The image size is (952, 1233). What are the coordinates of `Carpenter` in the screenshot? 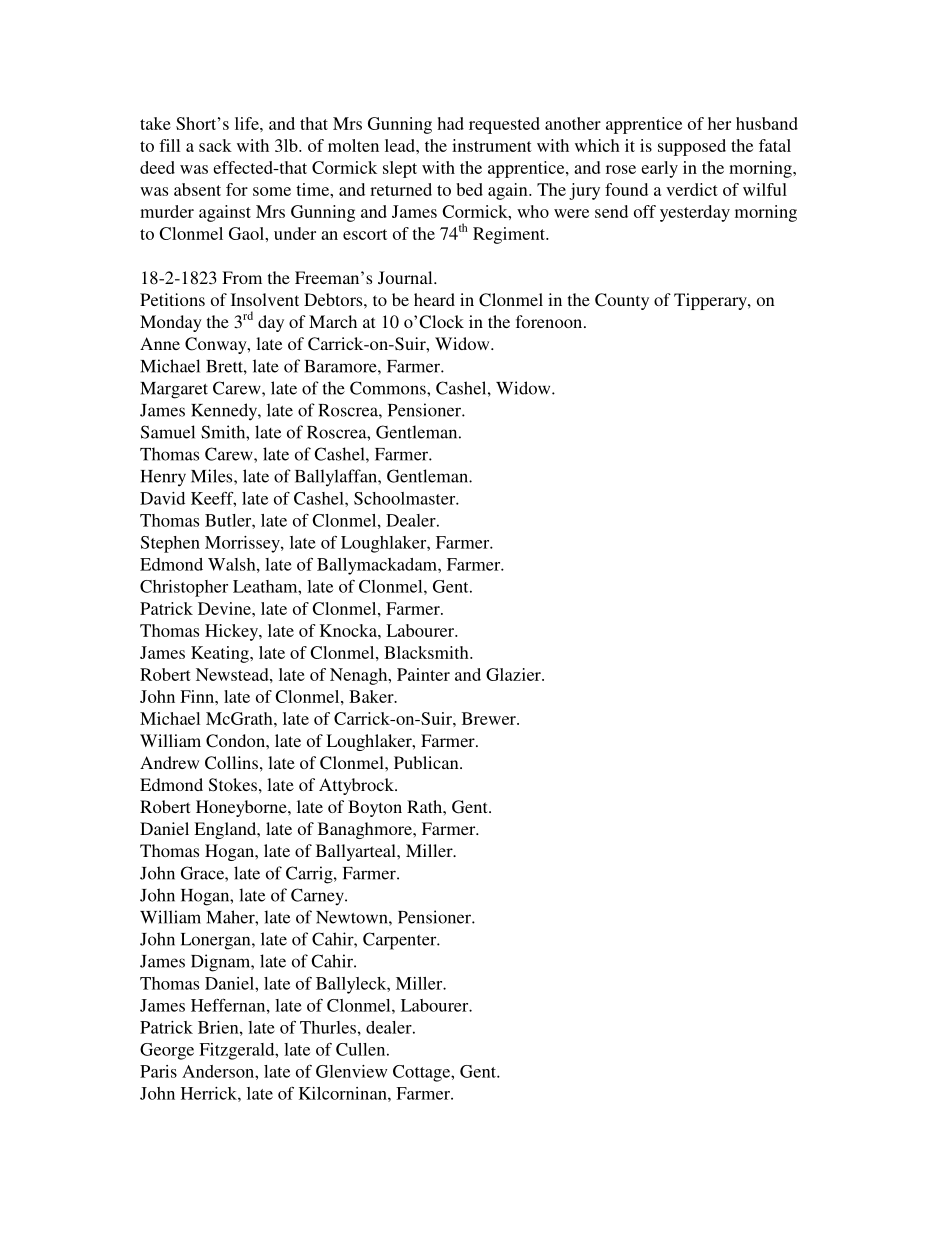 It's located at (401, 941).
